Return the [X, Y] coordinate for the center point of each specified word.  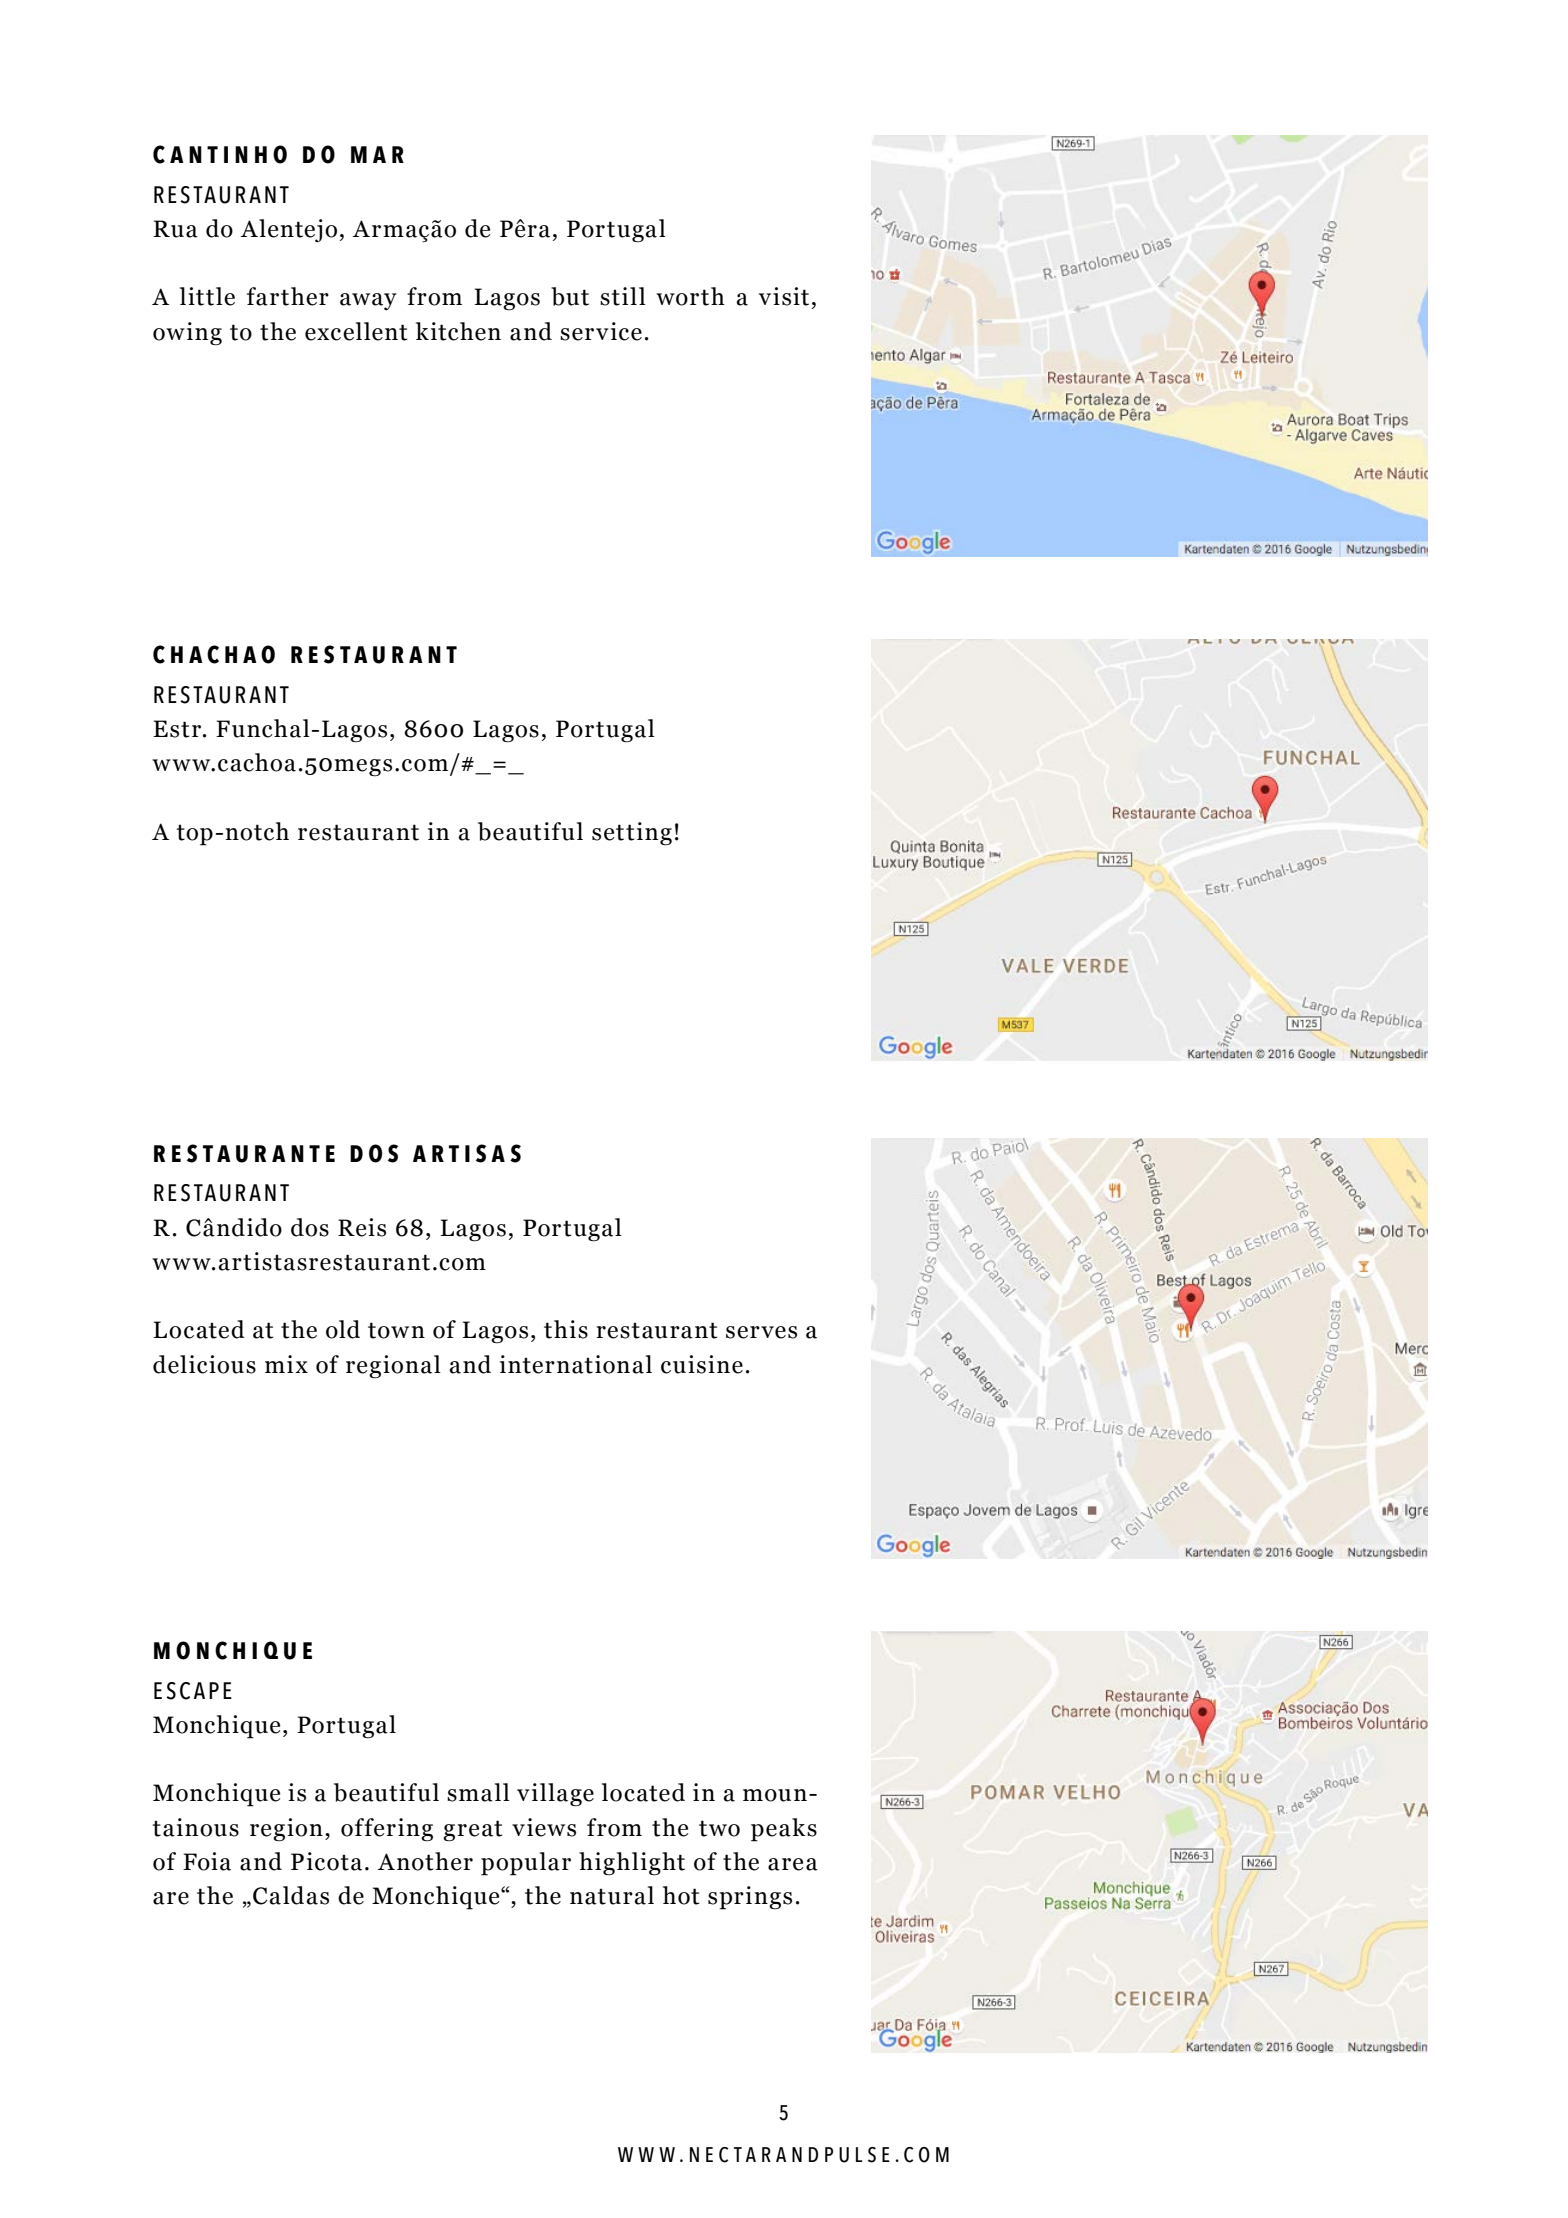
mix [286, 1364]
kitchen [458, 331]
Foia [207, 1861]
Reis [362, 1227]
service [601, 331]
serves [761, 1332]
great [472, 1831]
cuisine [702, 1364]
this [566, 1329]
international [576, 1364]
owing [187, 334]
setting [632, 834]
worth [690, 296]
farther [288, 296]
